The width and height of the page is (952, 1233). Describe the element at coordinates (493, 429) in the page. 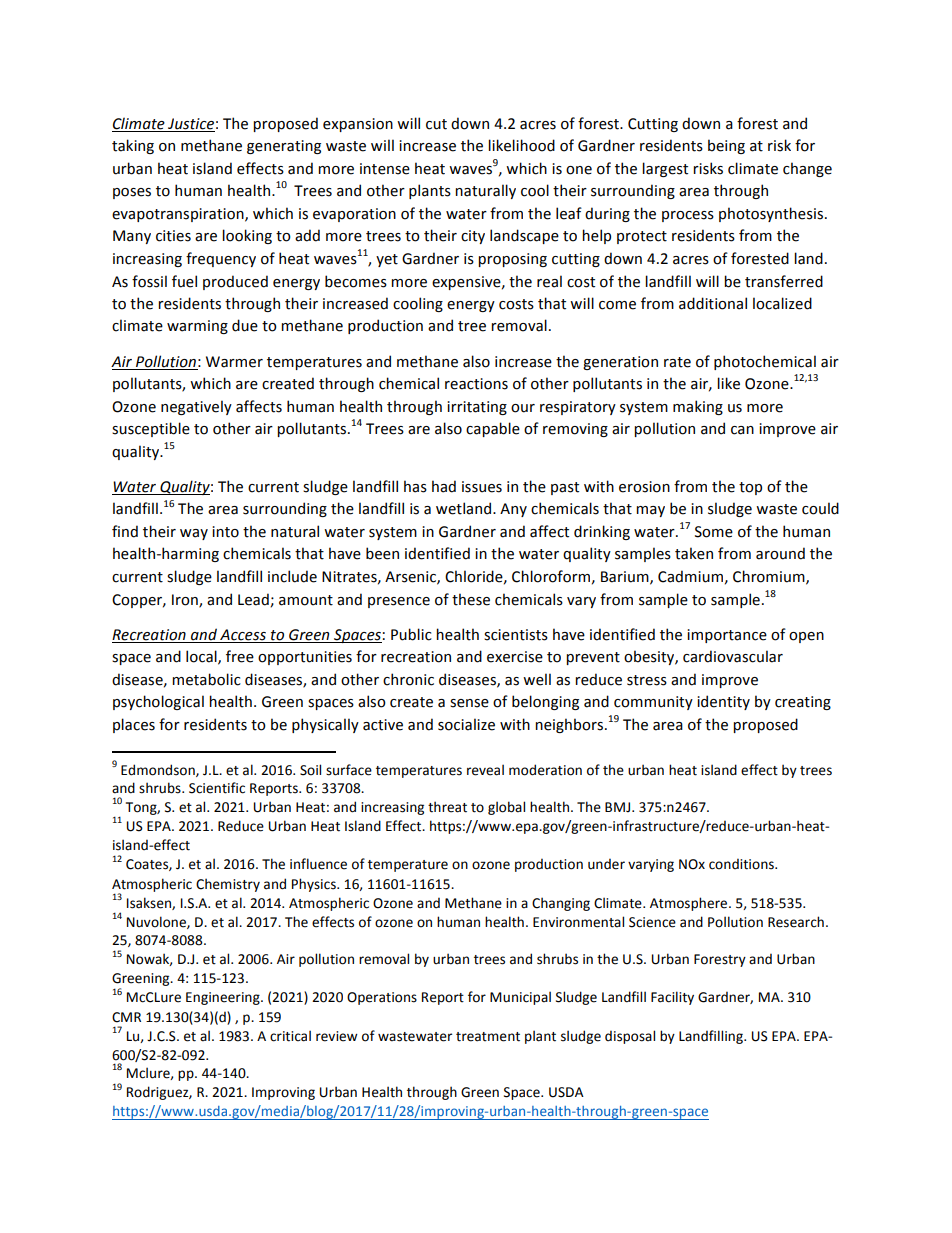

I see `capable` at that location.
